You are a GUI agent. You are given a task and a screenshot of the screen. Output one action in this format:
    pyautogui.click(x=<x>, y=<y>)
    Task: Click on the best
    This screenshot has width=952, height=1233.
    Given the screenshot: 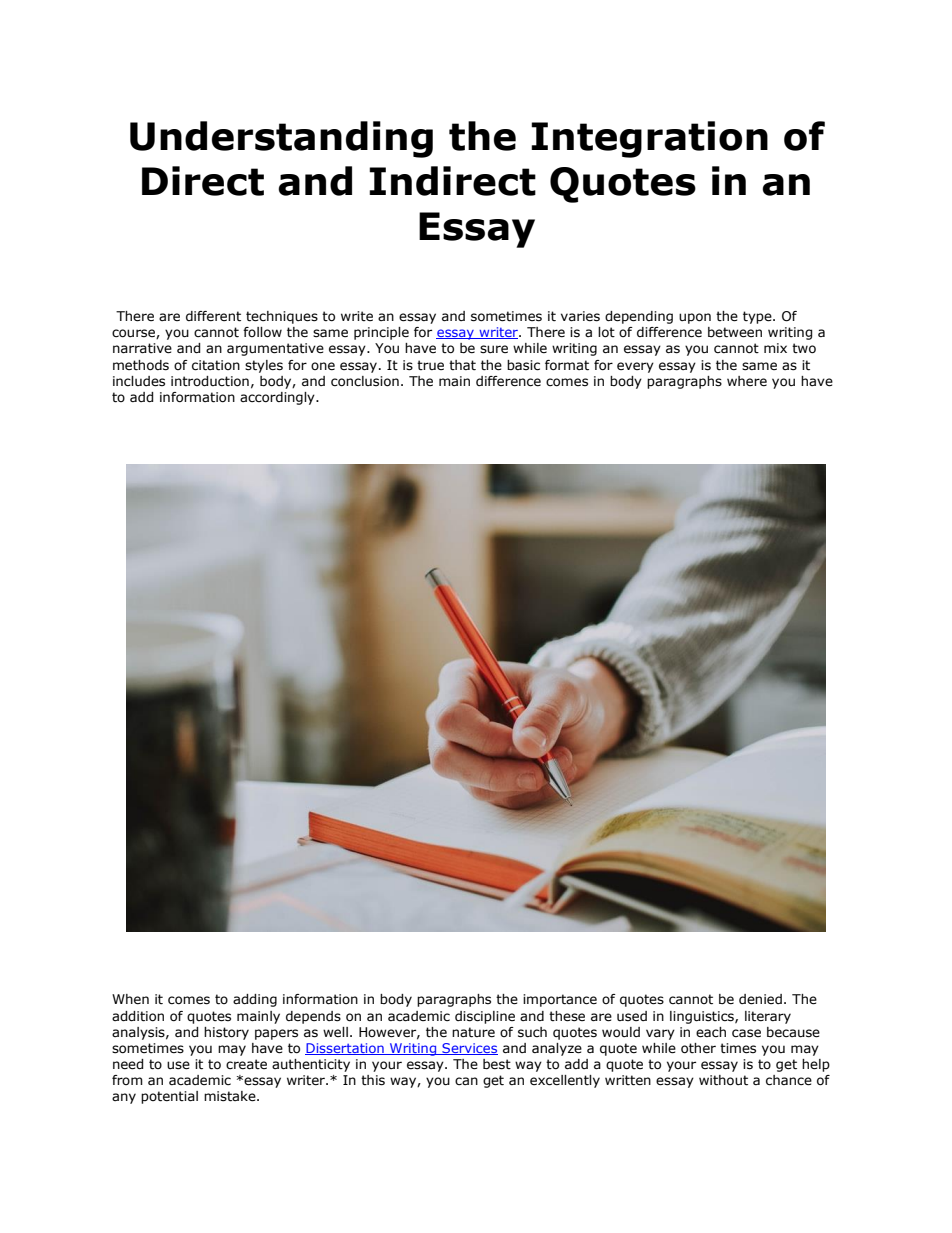 What is the action you would take?
    pyautogui.click(x=497, y=1064)
